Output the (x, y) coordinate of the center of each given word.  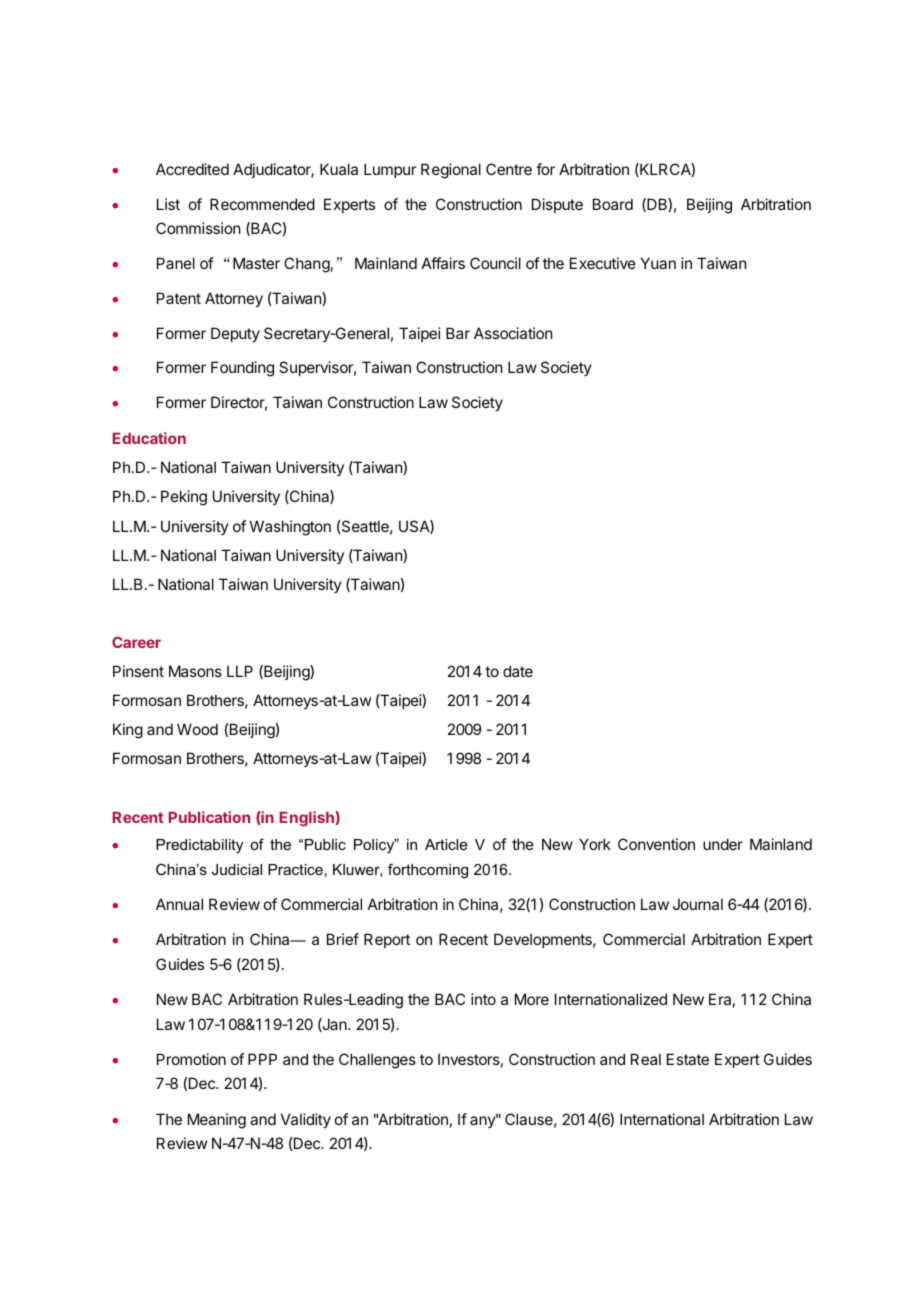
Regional (451, 171)
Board (613, 204)
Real (646, 1059)
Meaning (217, 1121)
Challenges (377, 1061)
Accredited (192, 169)
